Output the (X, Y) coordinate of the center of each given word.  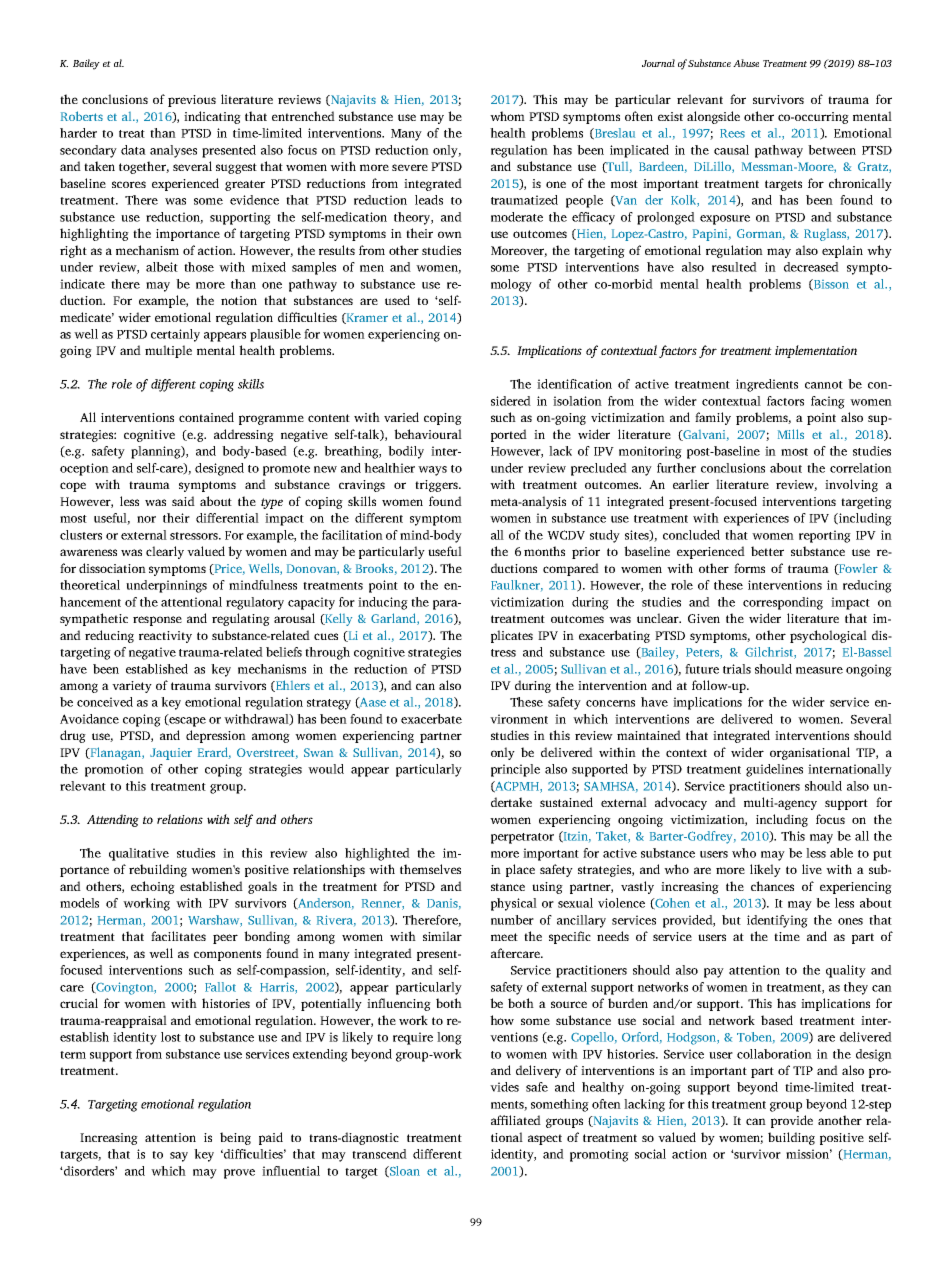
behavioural (428, 434)
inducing (383, 603)
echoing (153, 887)
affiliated (516, 1120)
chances (772, 886)
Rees (732, 133)
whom (507, 116)
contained (206, 417)
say (179, 1157)
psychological (828, 636)
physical (514, 904)
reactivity (165, 637)
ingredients (767, 385)
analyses (173, 151)
